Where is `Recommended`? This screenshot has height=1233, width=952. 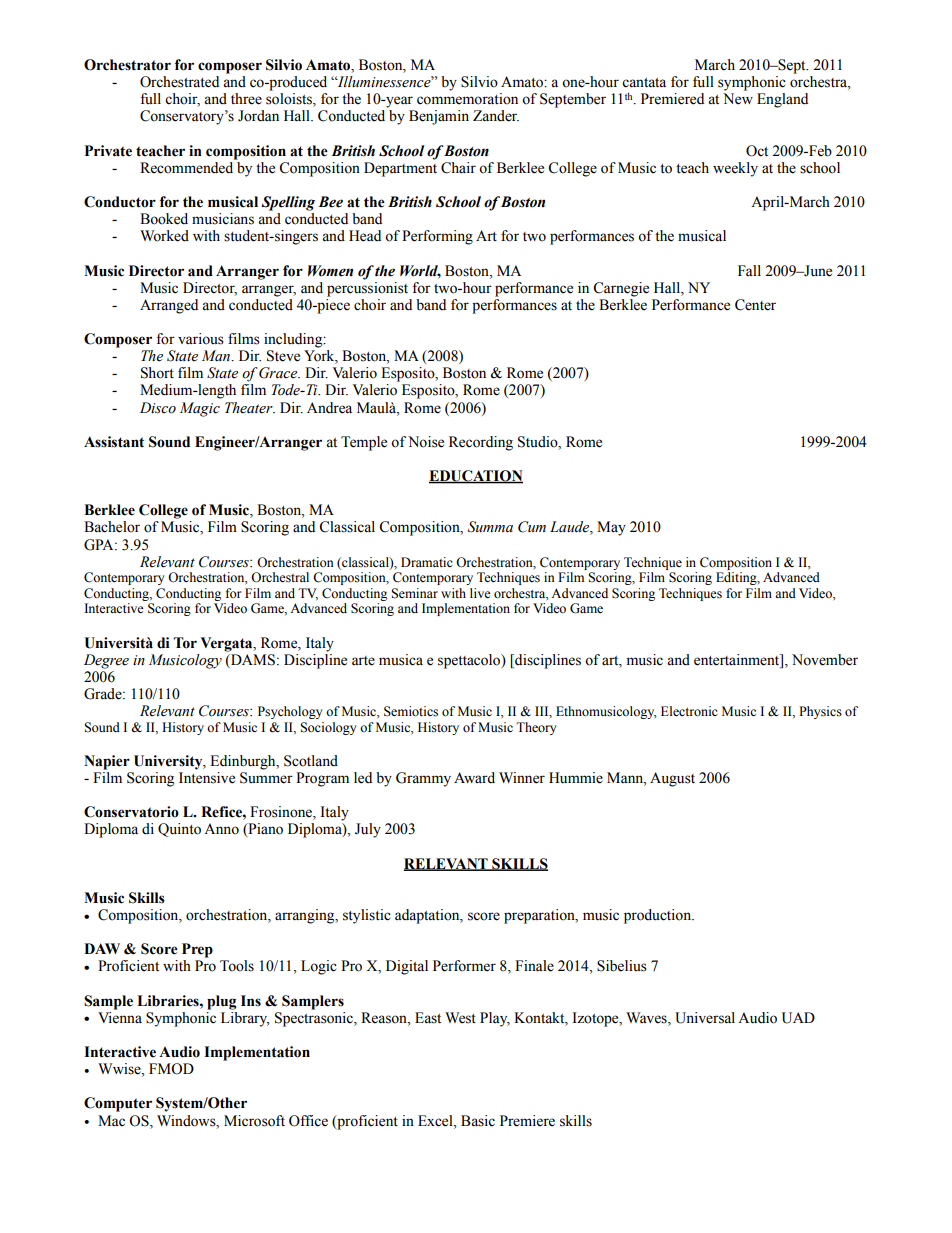
Recommended is located at coordinates (186, 168).
